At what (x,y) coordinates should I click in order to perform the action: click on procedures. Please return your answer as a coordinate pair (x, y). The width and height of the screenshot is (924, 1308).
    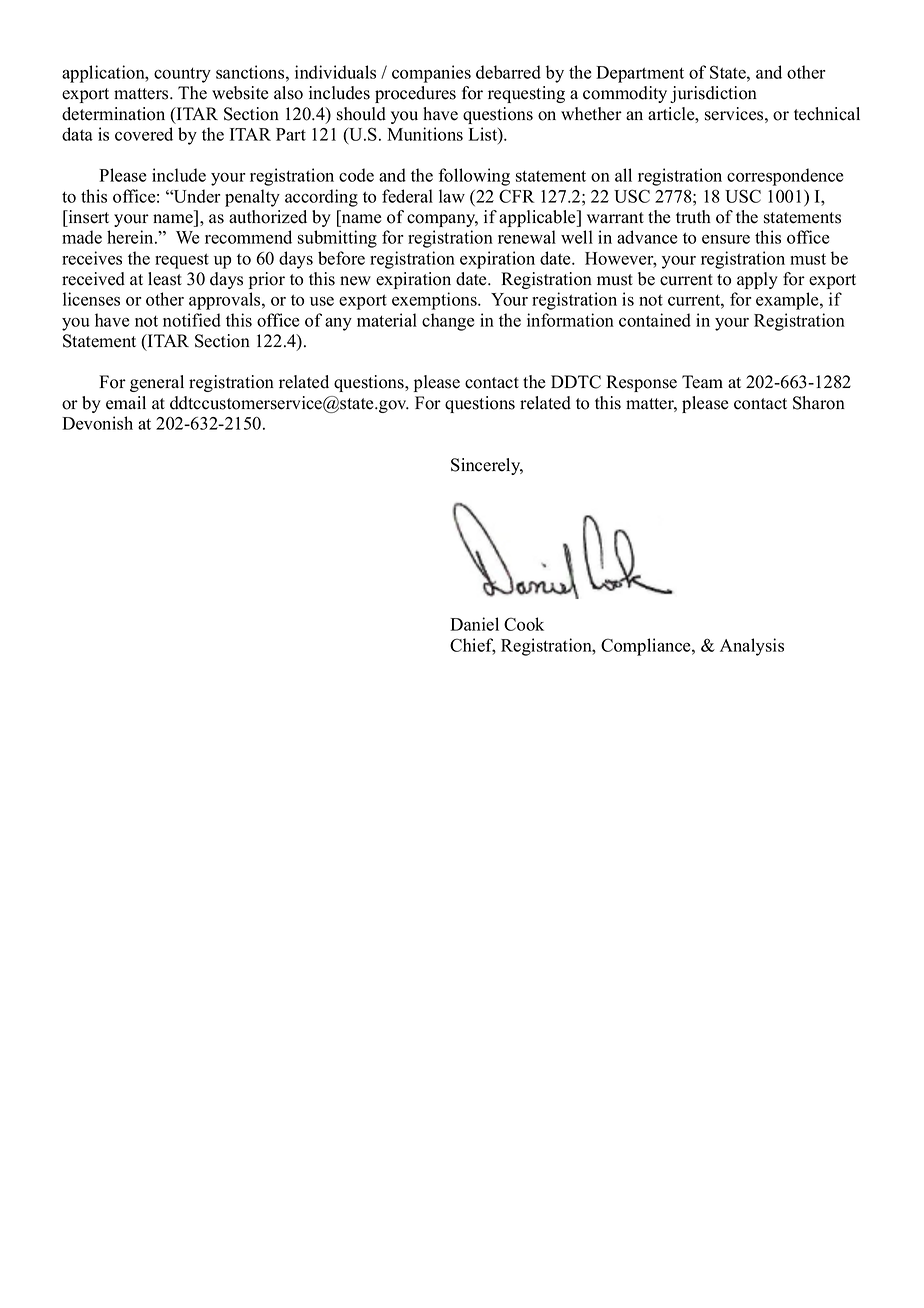
    Looking at the image, I should click on (415, 94).
